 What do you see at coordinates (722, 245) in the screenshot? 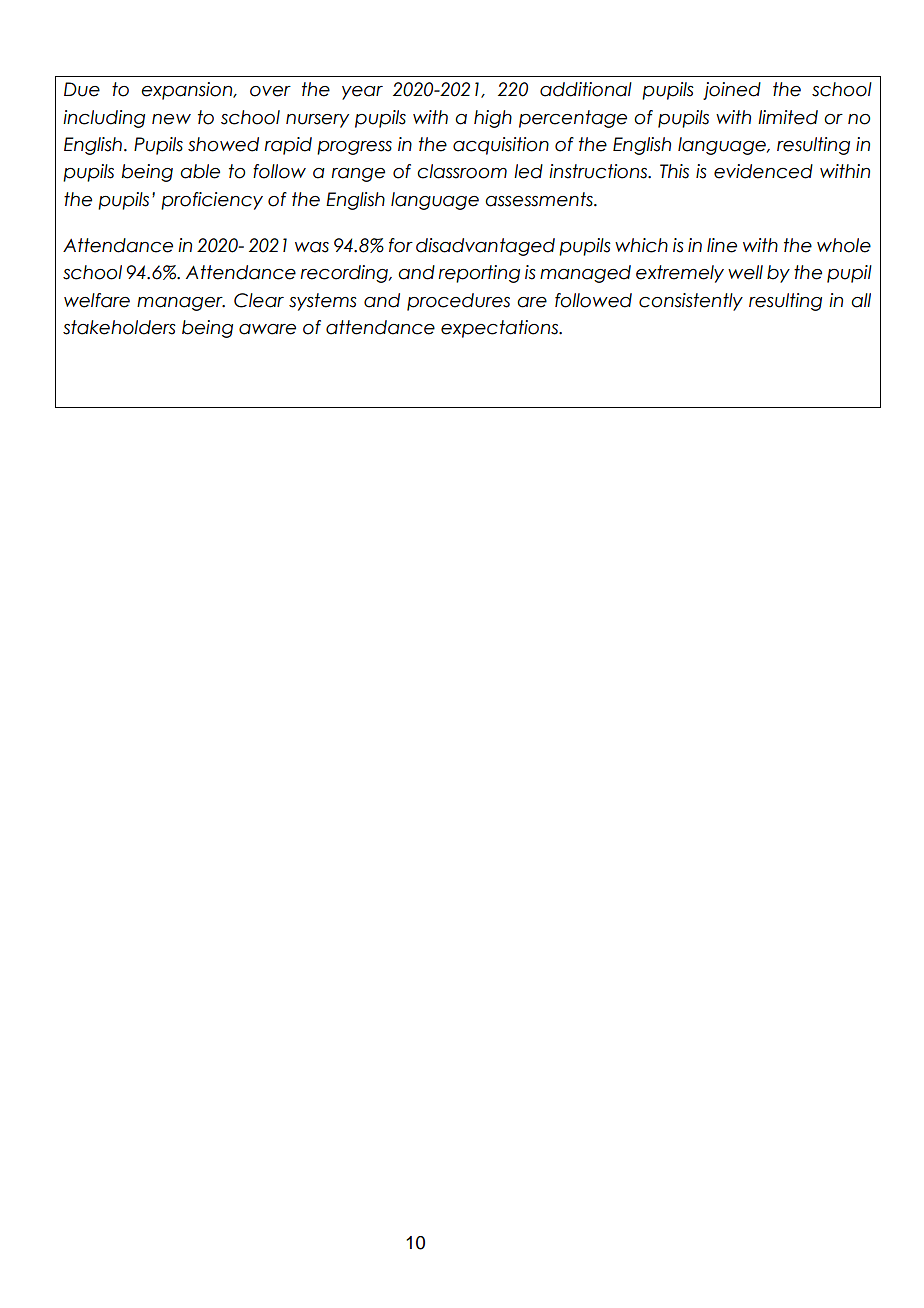
I see `line` at bounding box center [722, 245].
